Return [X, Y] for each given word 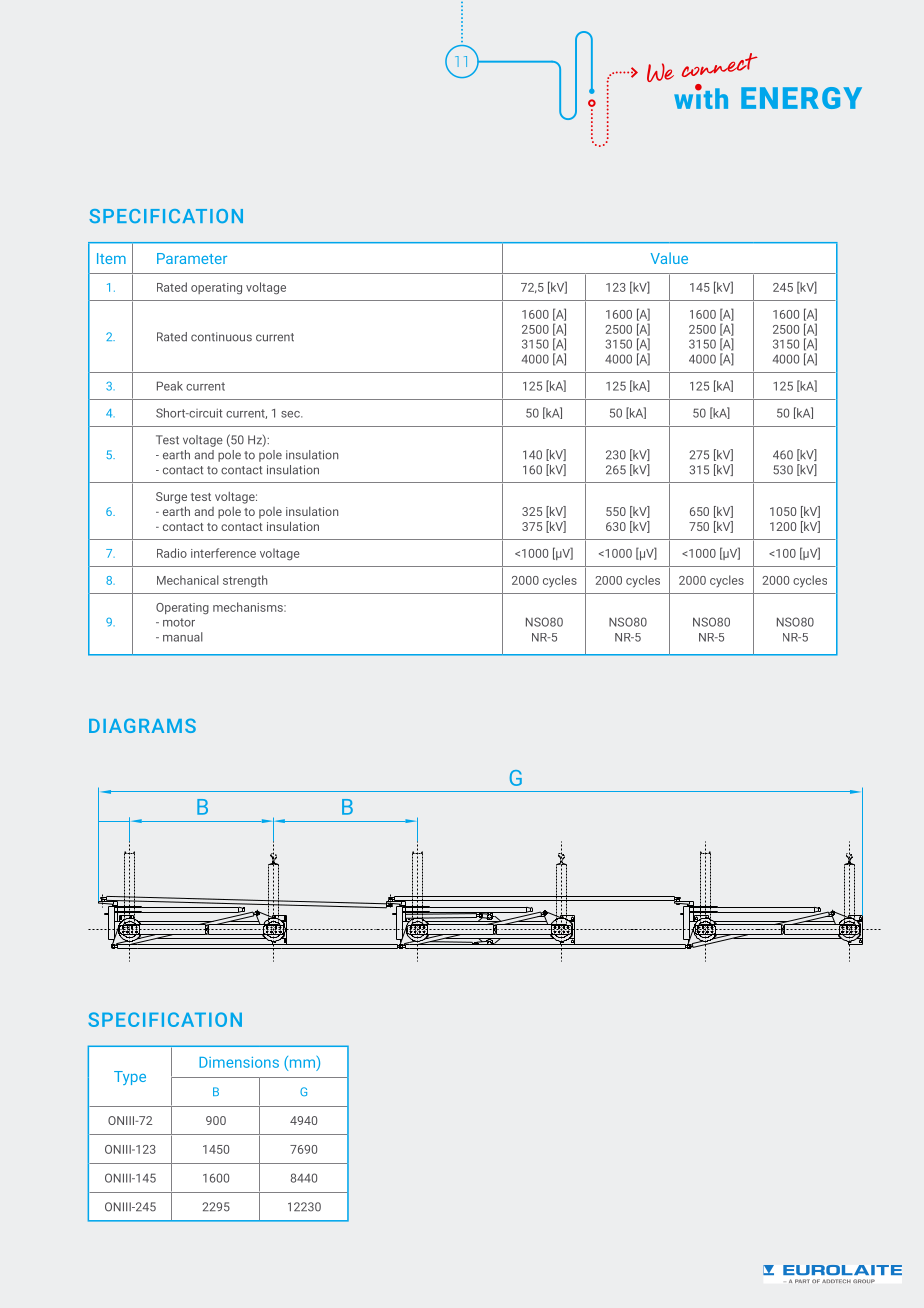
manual [183, 637]
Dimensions [239, 1062]
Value [669, 258]
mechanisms [249, 607]
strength [245, 581]
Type [130, 1078]
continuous [221, 337]
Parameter [192, 258]
